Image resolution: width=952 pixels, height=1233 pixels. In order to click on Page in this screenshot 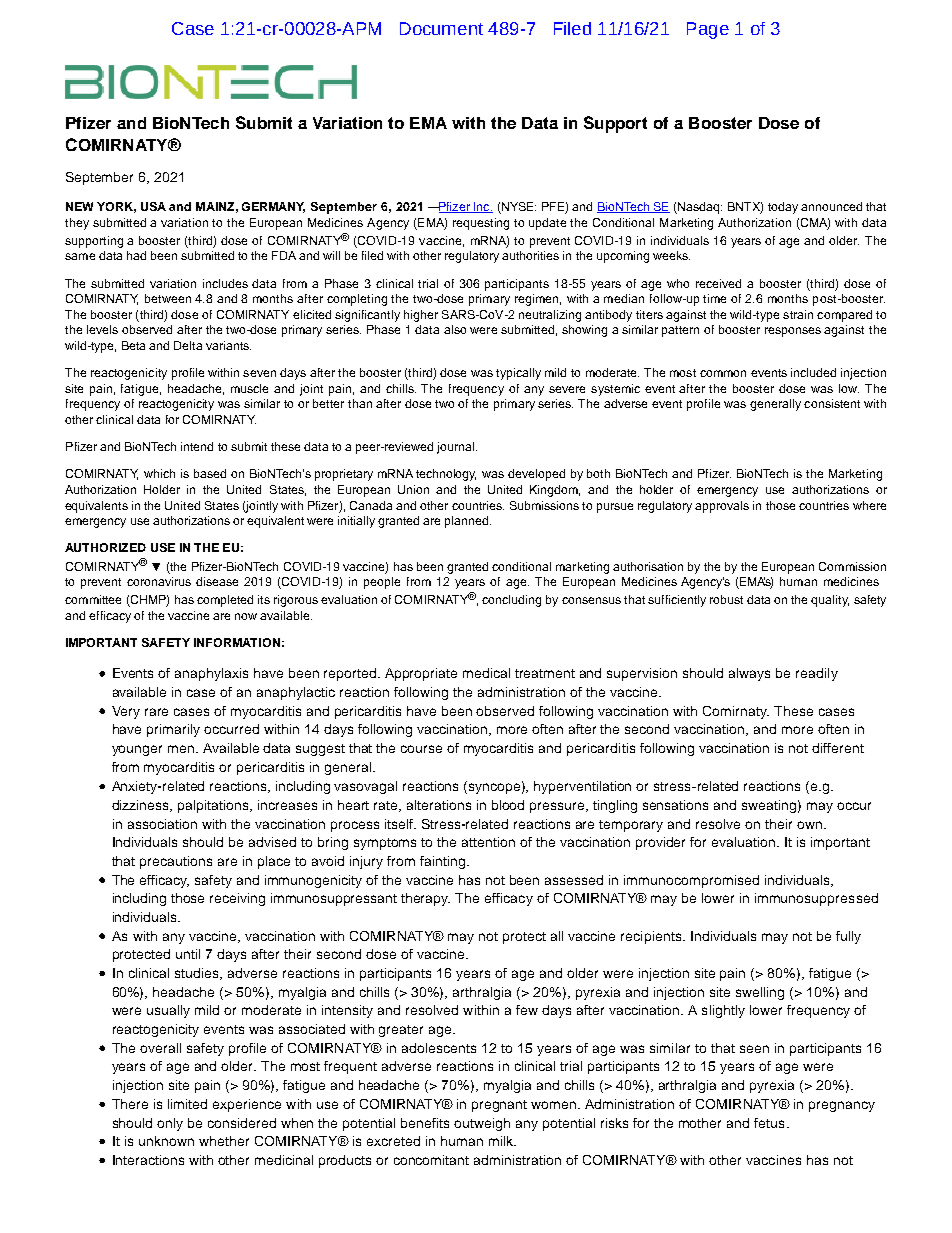, I will do `click(708, 30)`.
